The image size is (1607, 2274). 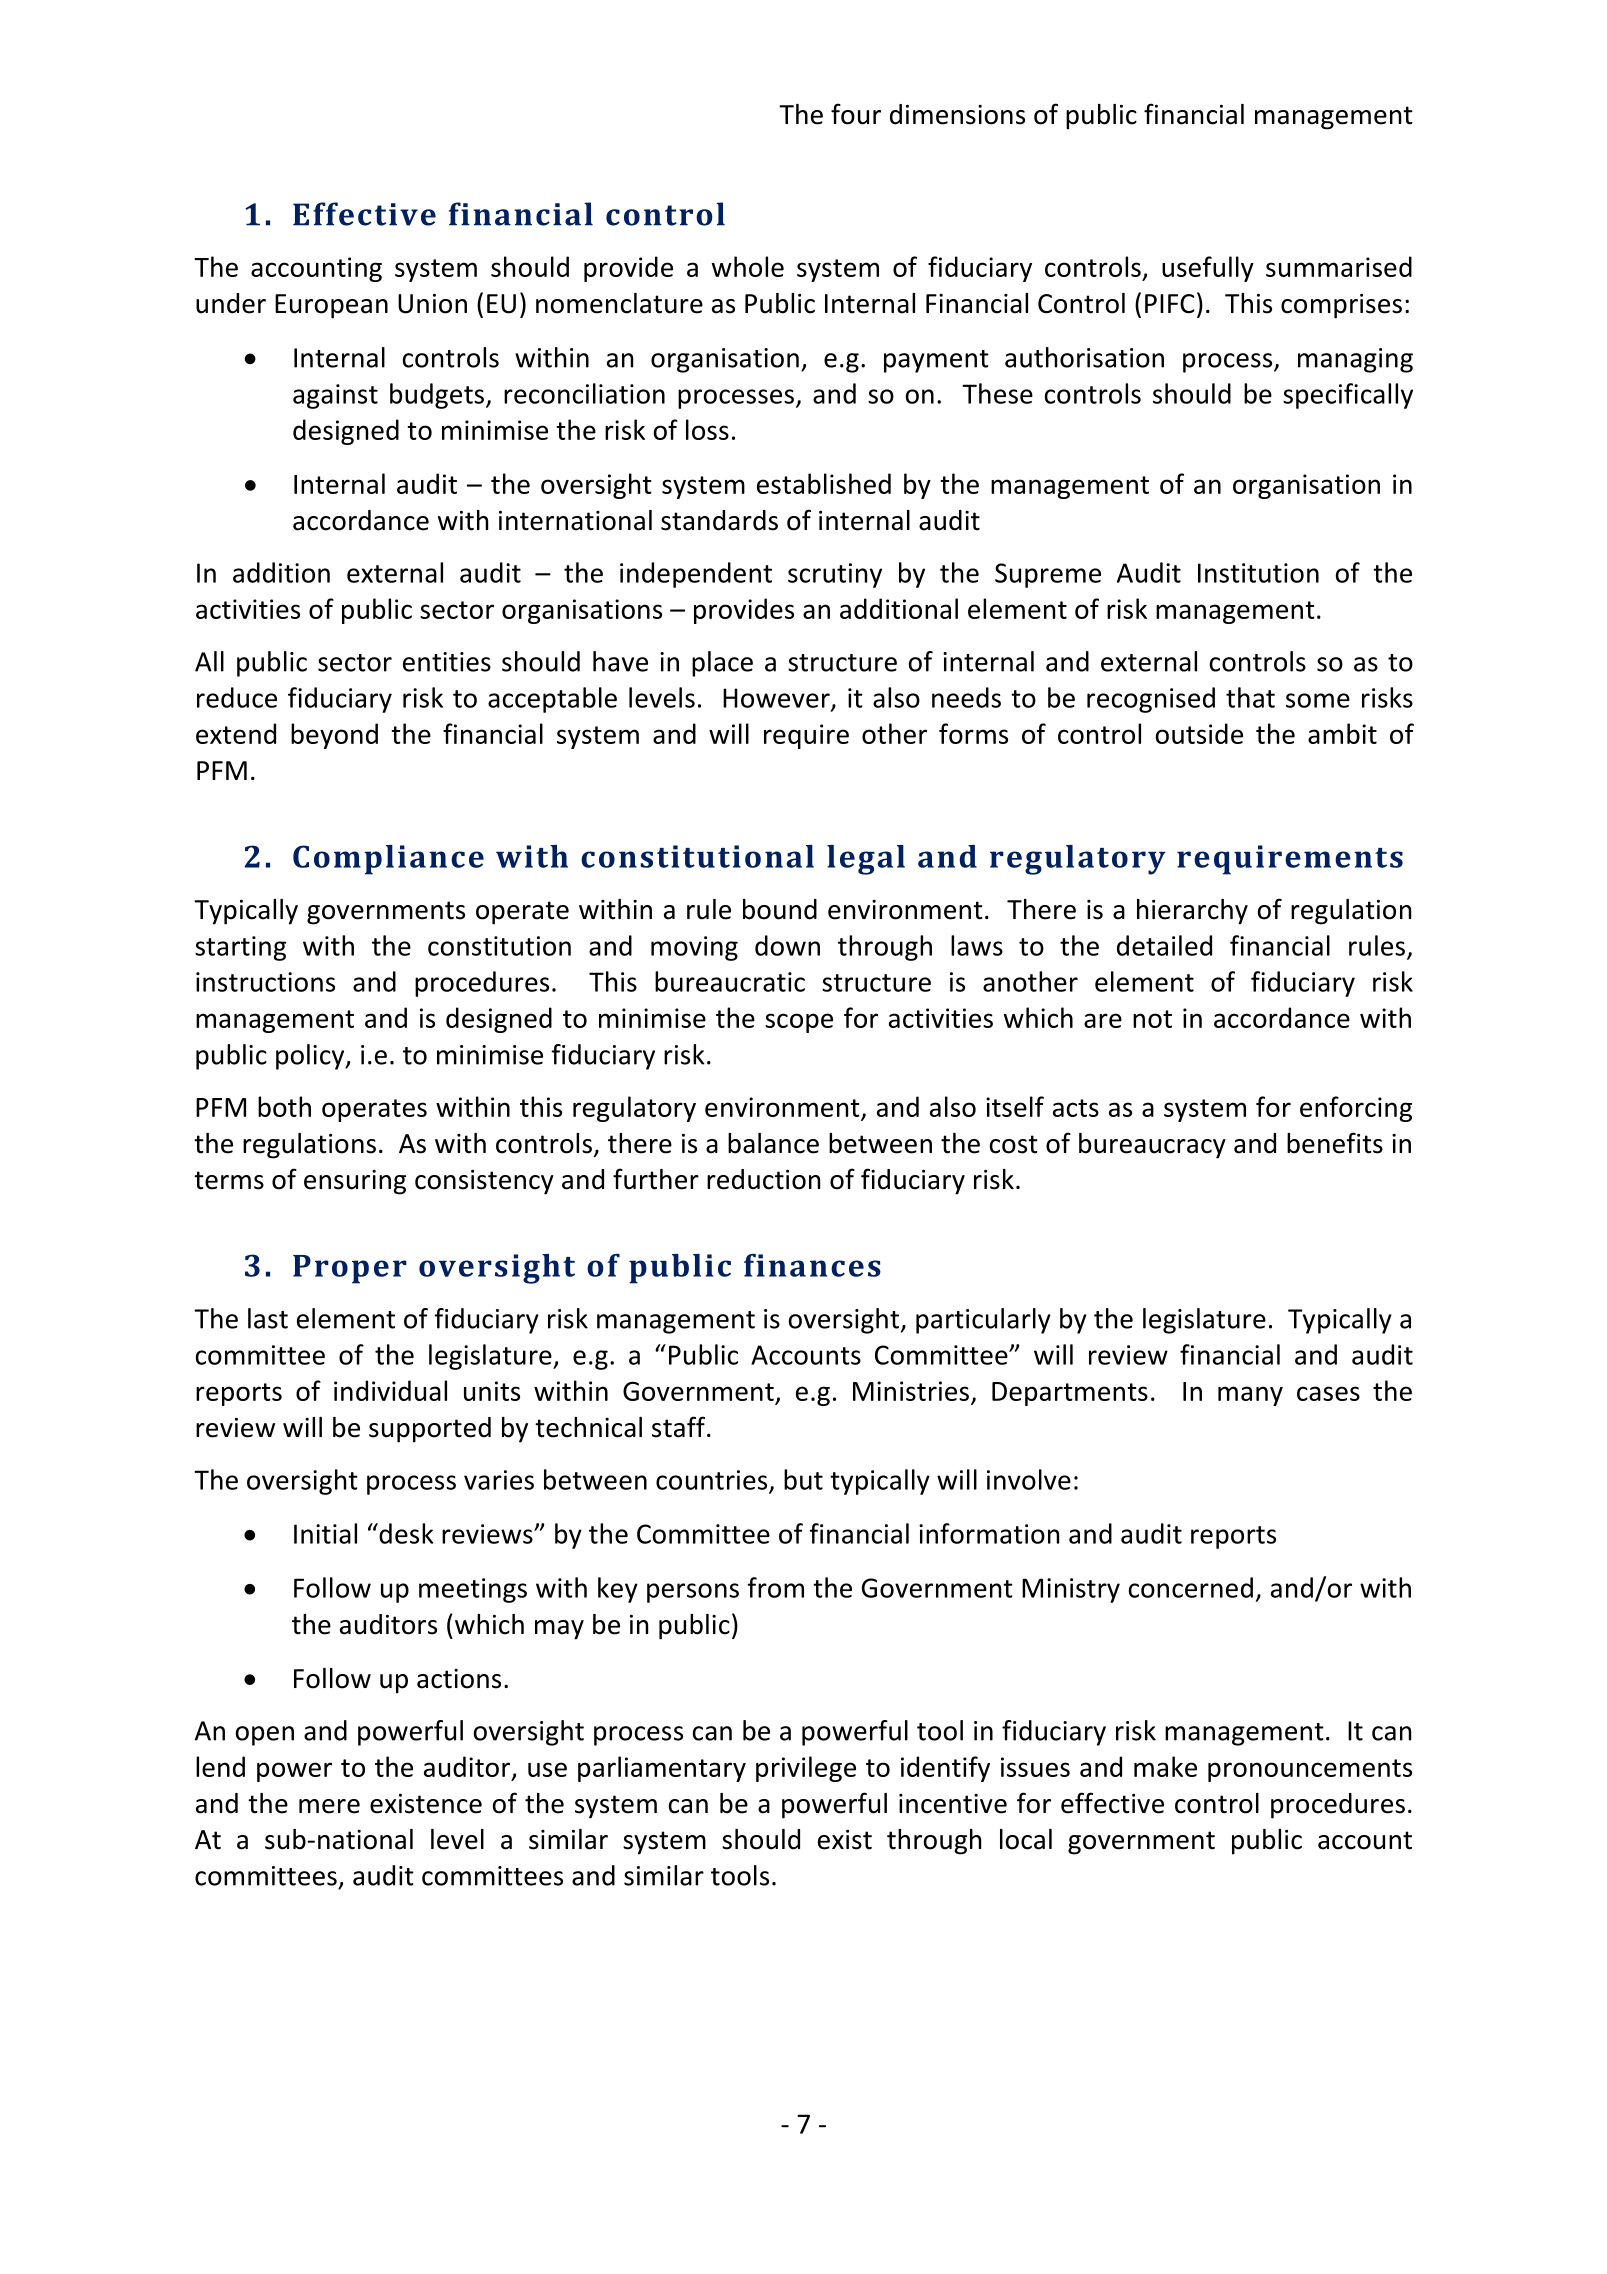 I want to click on instructions, so click(x=265, y=982).
